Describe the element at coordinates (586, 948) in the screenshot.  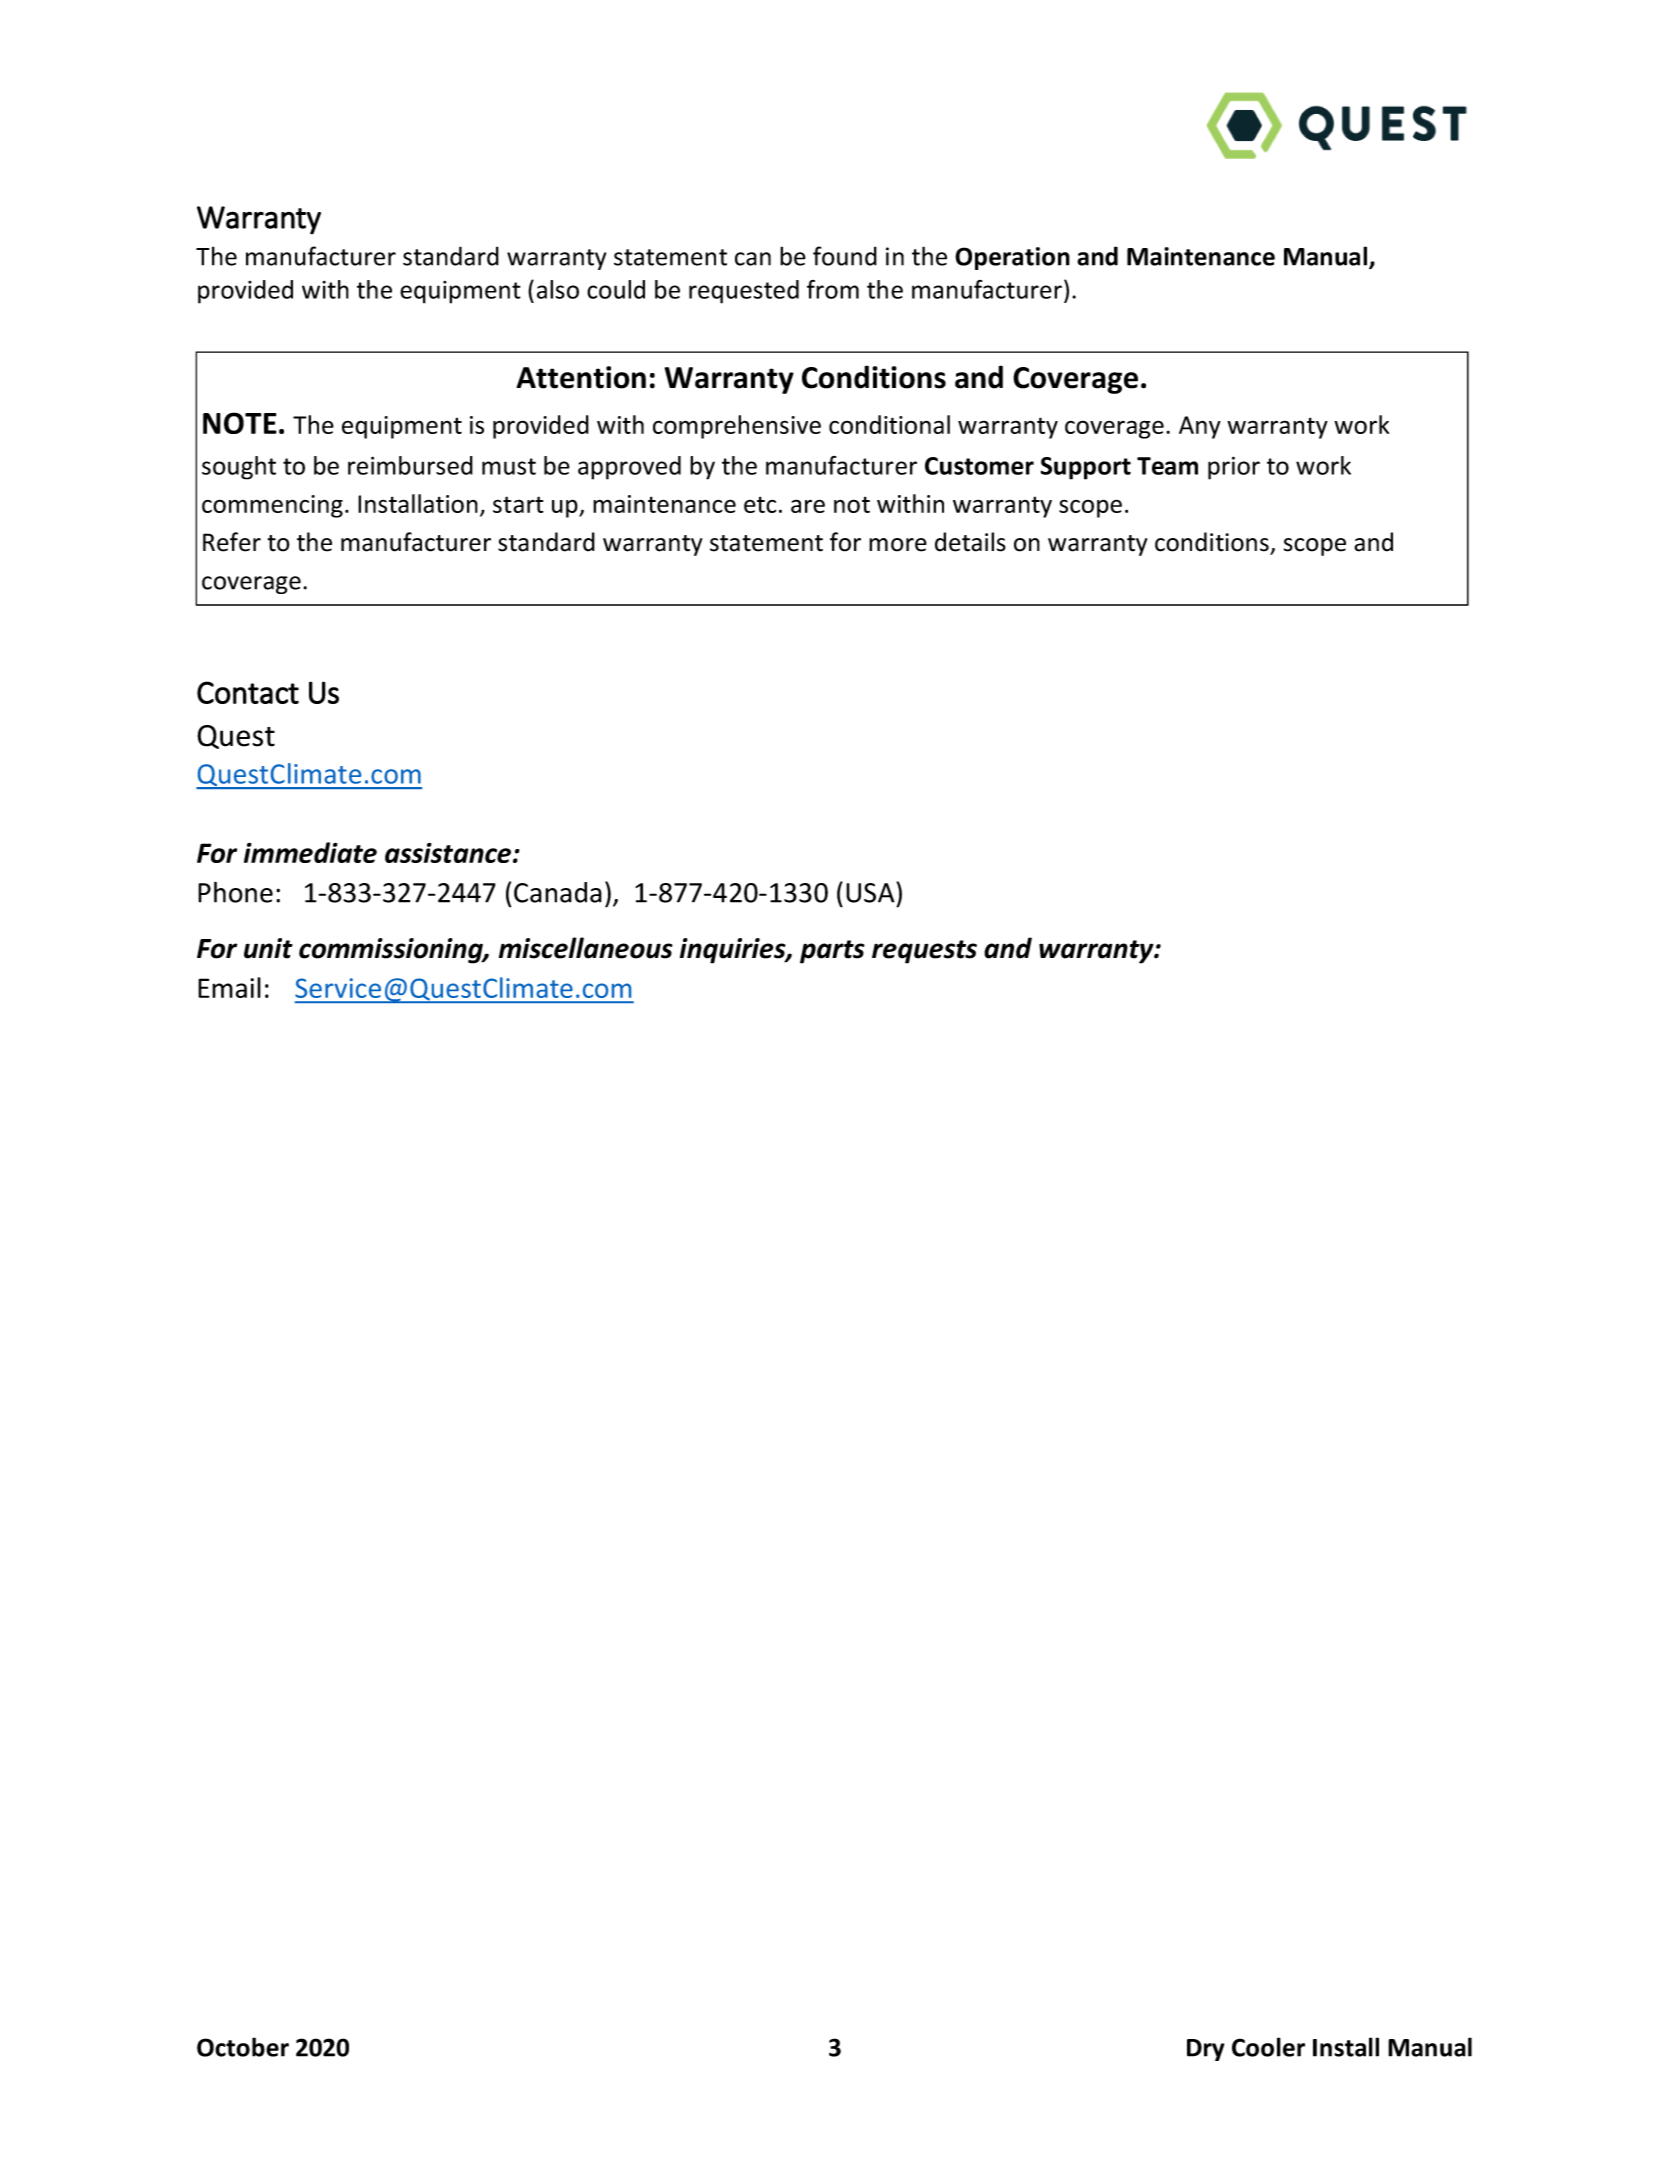
I see `miscellaneous` at that location.
